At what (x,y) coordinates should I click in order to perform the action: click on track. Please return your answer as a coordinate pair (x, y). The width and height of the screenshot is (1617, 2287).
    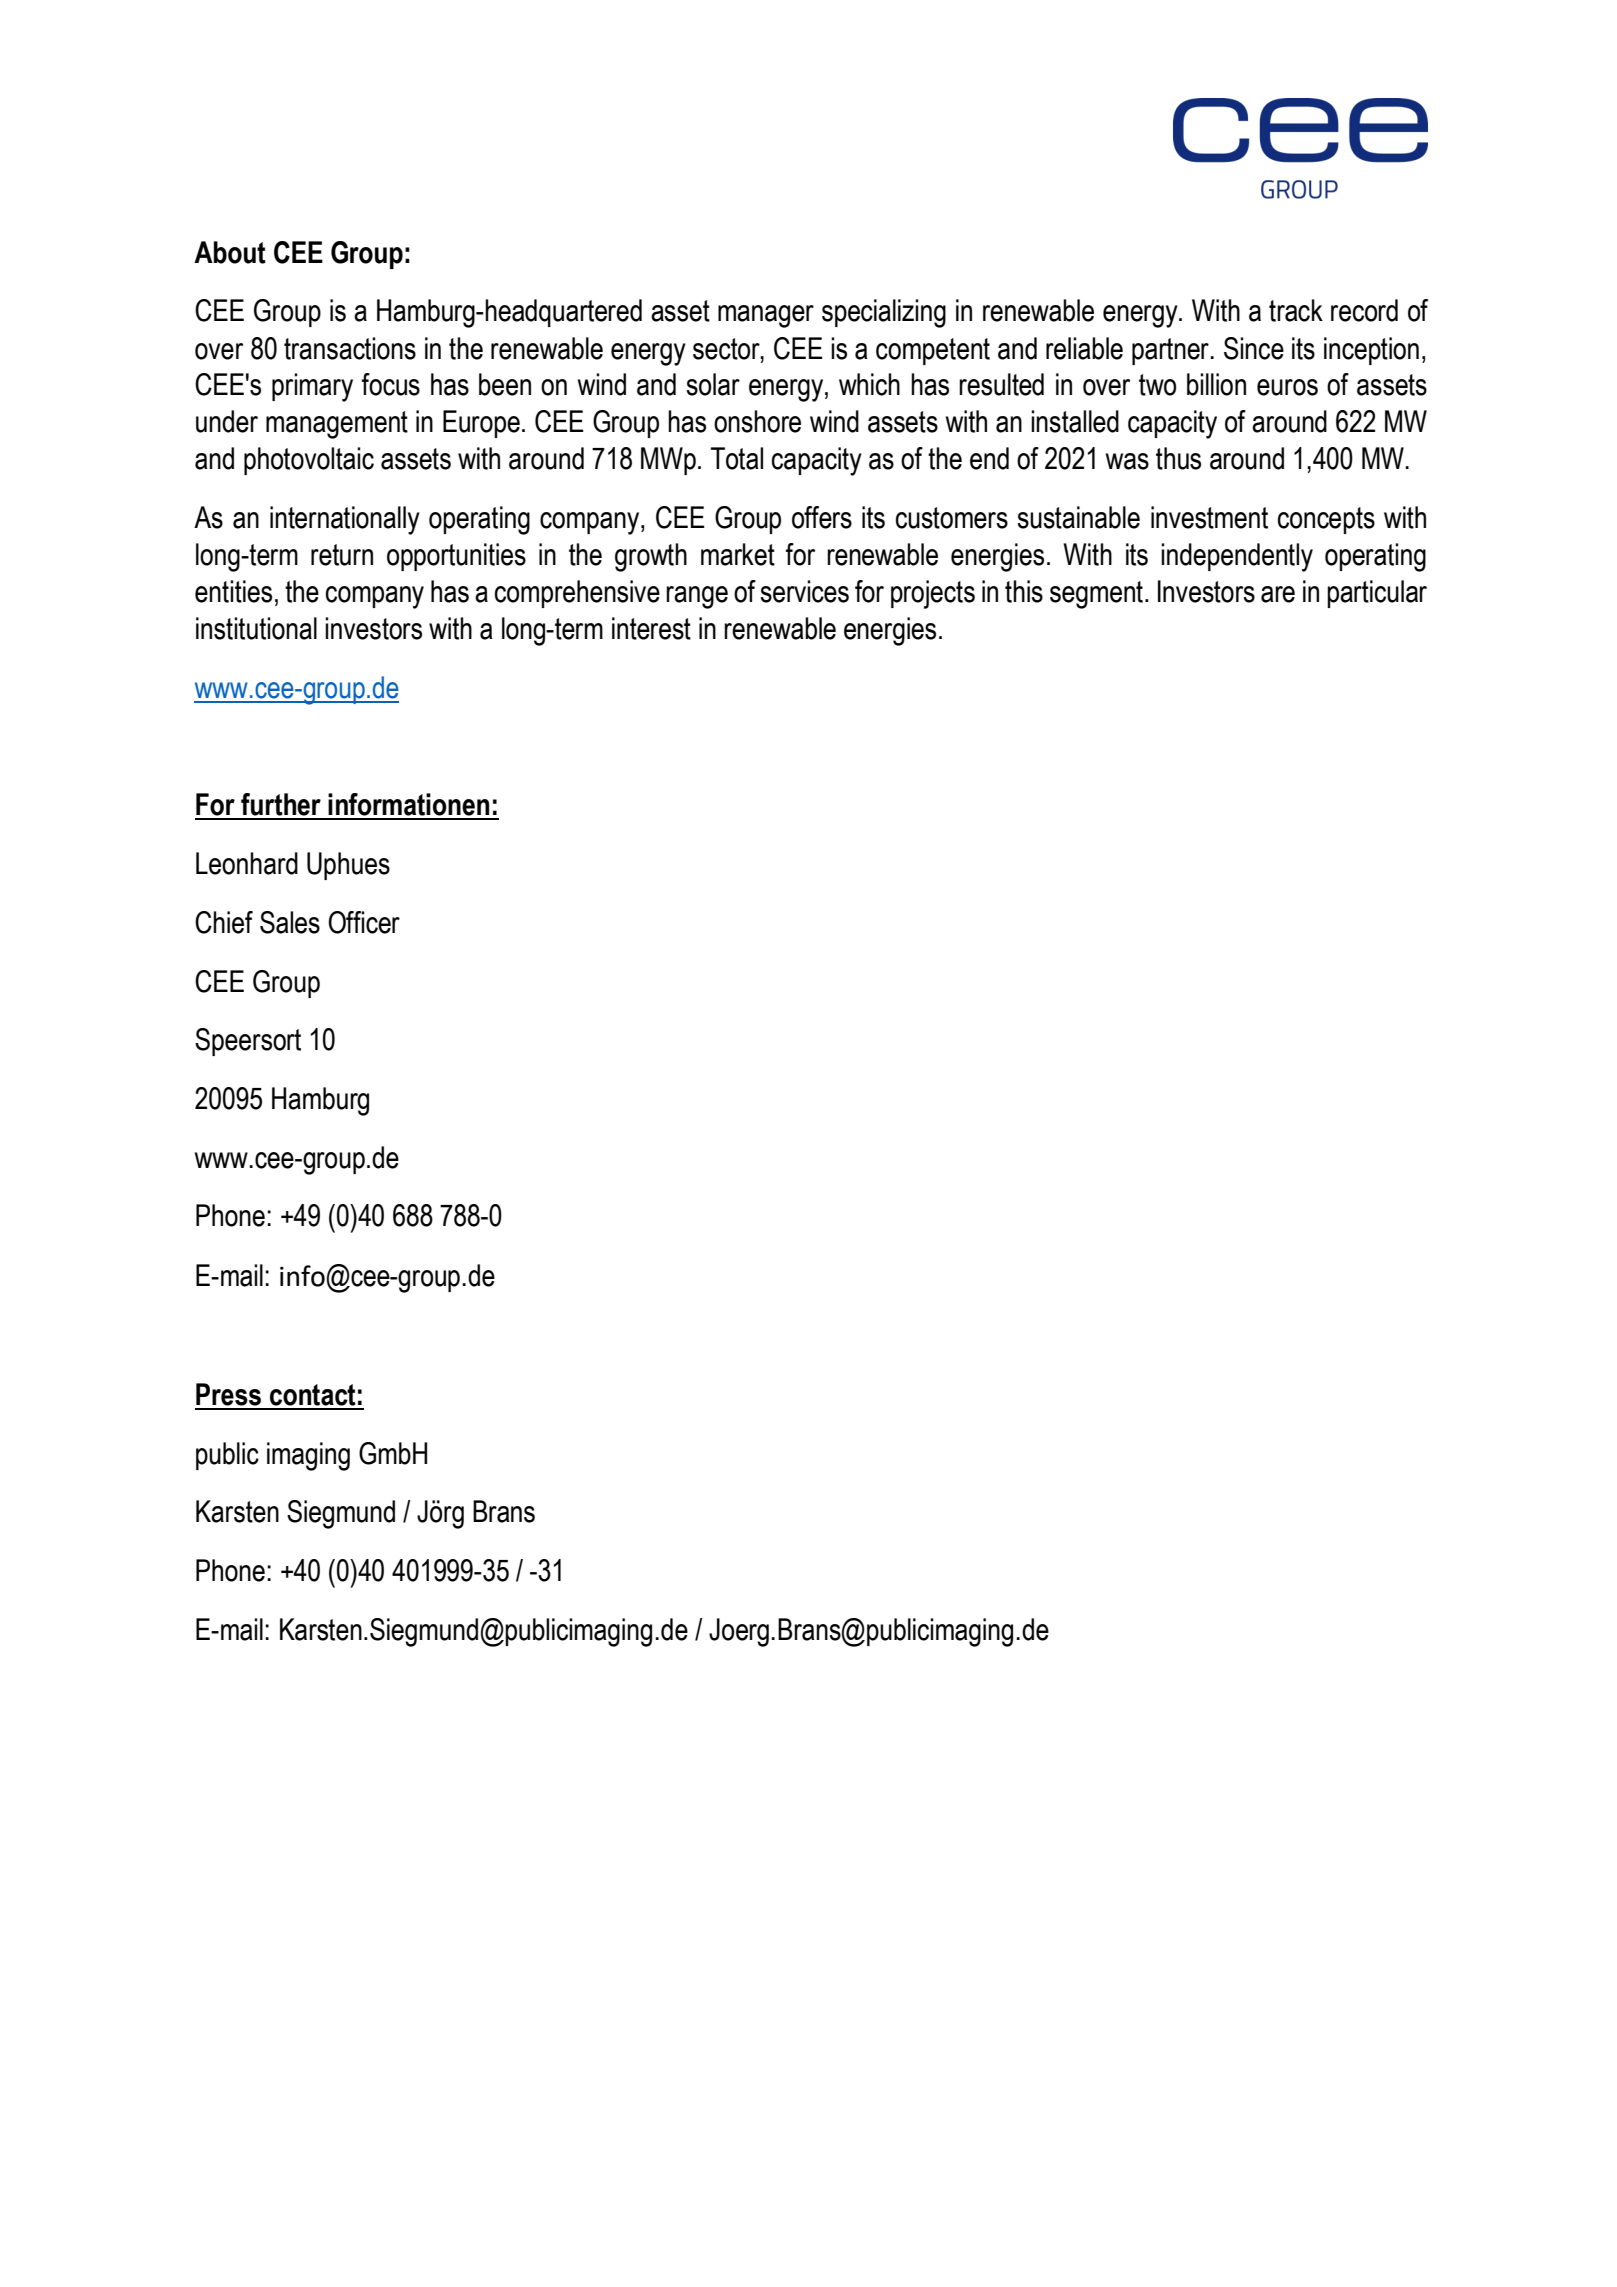
    Looking at the image, I should click on (1296, 310).
